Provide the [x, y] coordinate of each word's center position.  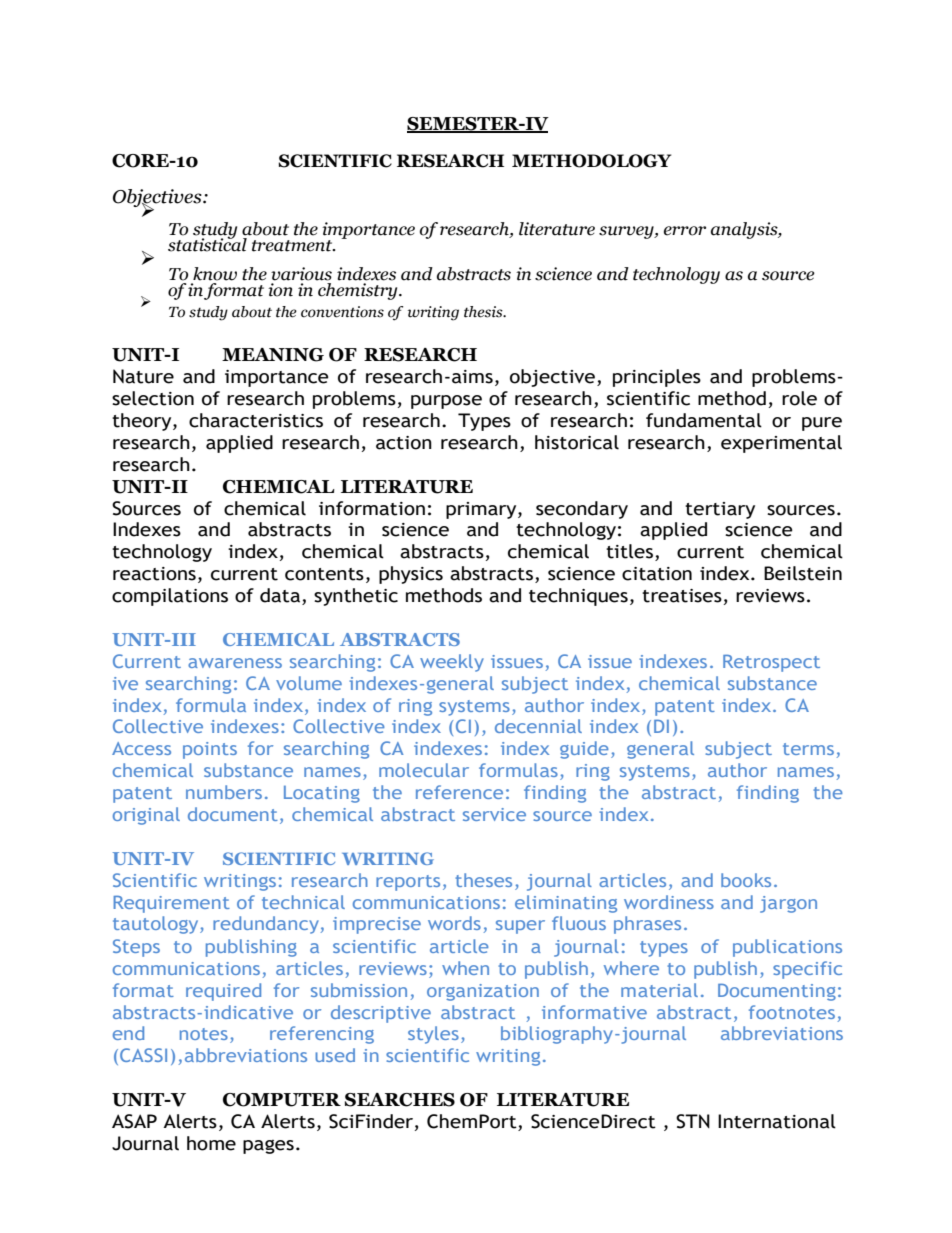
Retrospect [771, 663]
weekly [452, 663]
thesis [484, 312]
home [211, 1143]
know [215, 274]
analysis [745, 230]
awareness [235, 663]
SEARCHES [400, 1100]
